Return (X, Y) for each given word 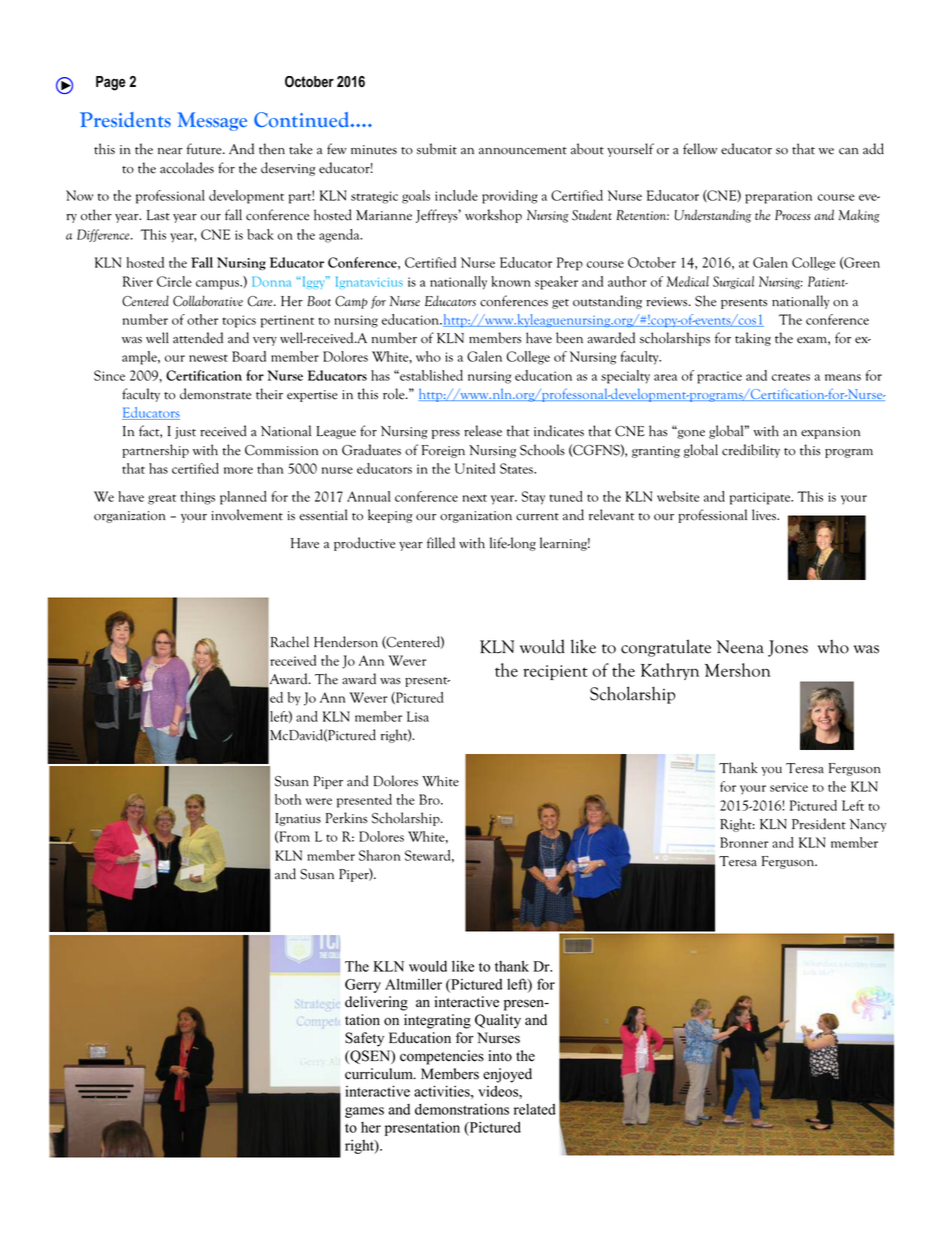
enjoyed (507, 1075)
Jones (788, 648)
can (849, 151)
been (569, 338)
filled (441, 543)
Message (212, 121)
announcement (523, 151)
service (789, 787)
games (364, 1112)
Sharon (380, 855)
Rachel (289, 642)
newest (208, 358)
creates (791, 377)
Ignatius (298, 819)
